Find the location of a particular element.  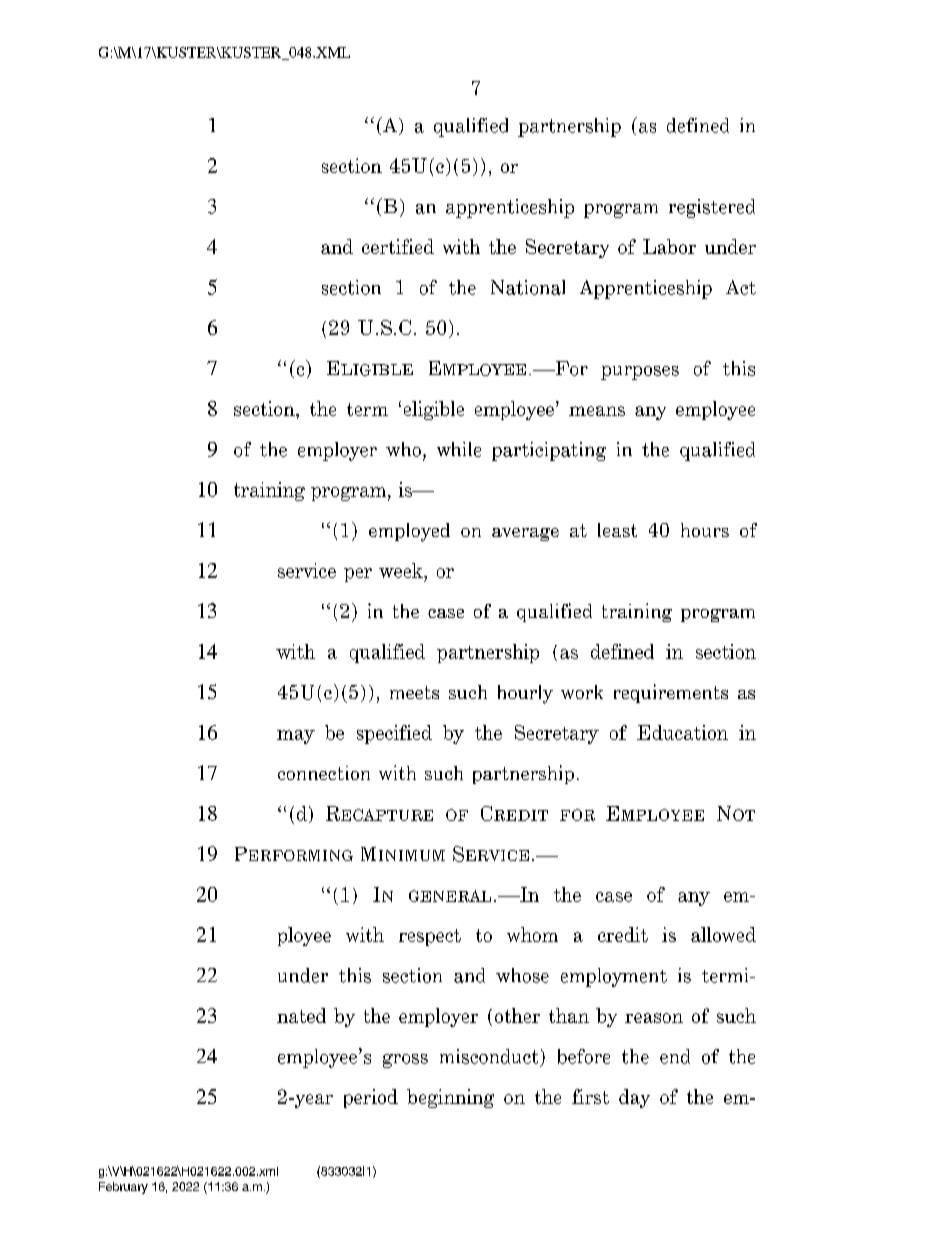

National is located at coordinates (528, 287).
